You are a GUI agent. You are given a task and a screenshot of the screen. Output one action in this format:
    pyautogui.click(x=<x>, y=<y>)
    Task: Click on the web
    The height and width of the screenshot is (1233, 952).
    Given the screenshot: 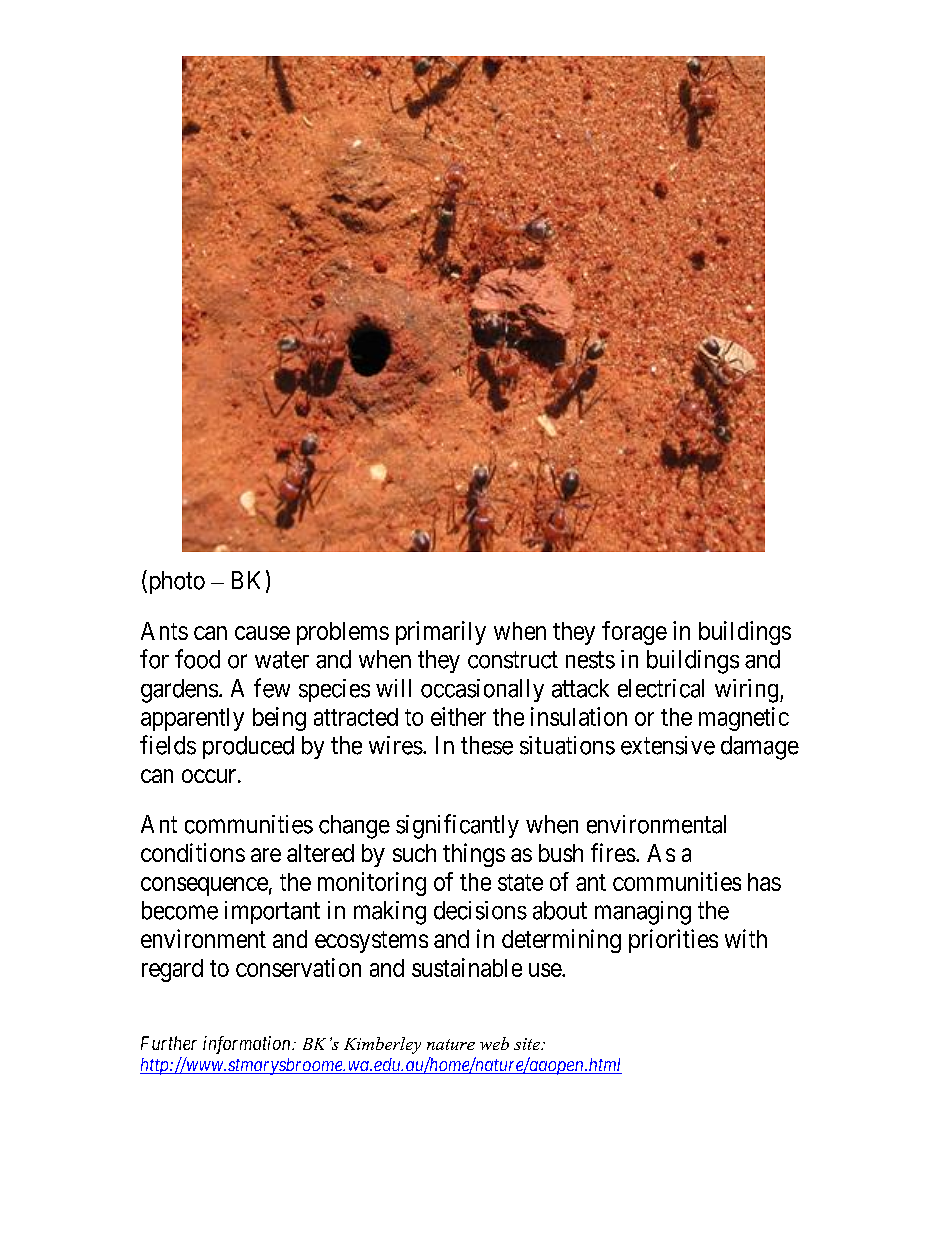 What is the action you would take?
    pyautogui.click(x=494, y=1043)
